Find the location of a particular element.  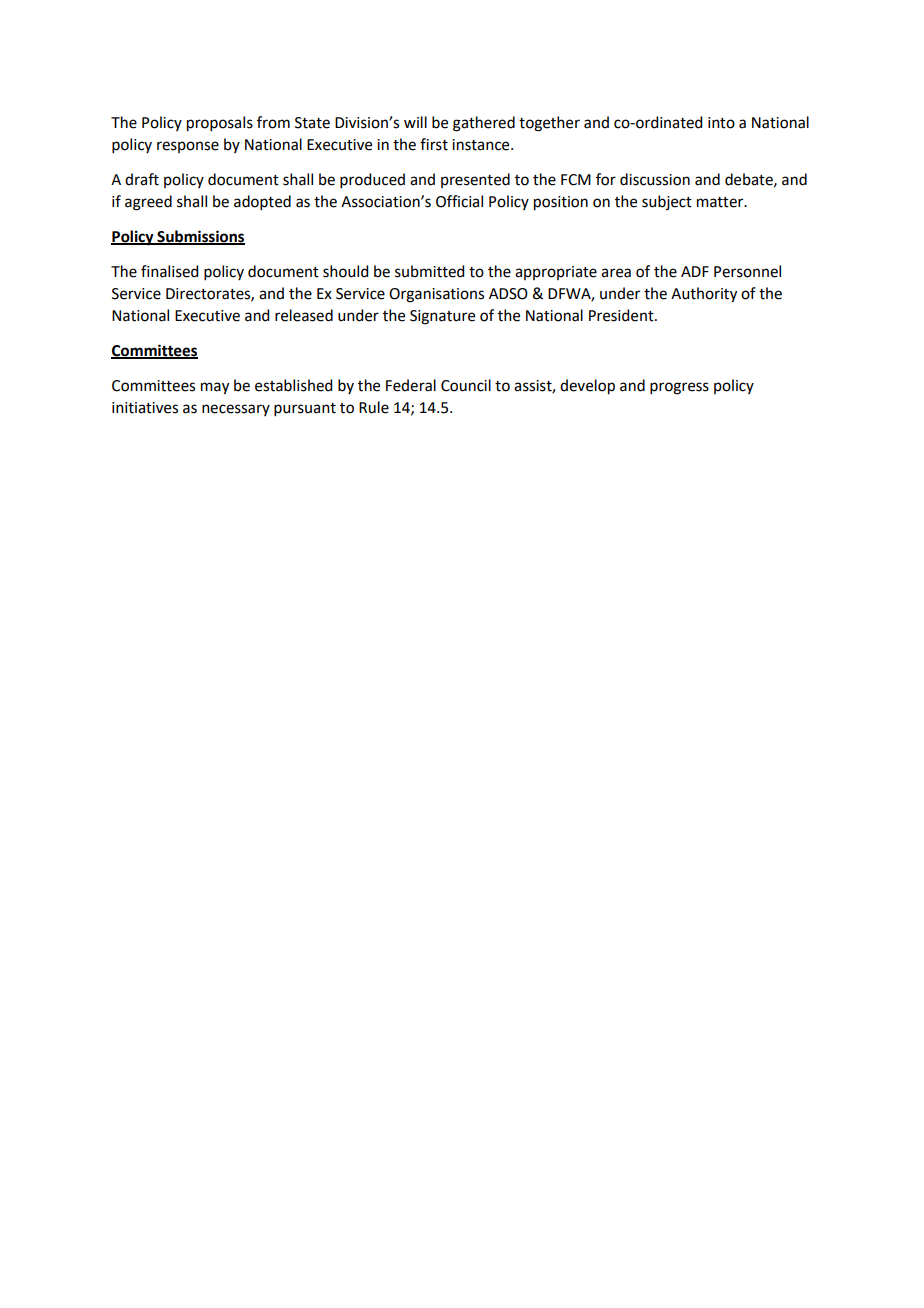

into is located at coordinates (721, 123).
